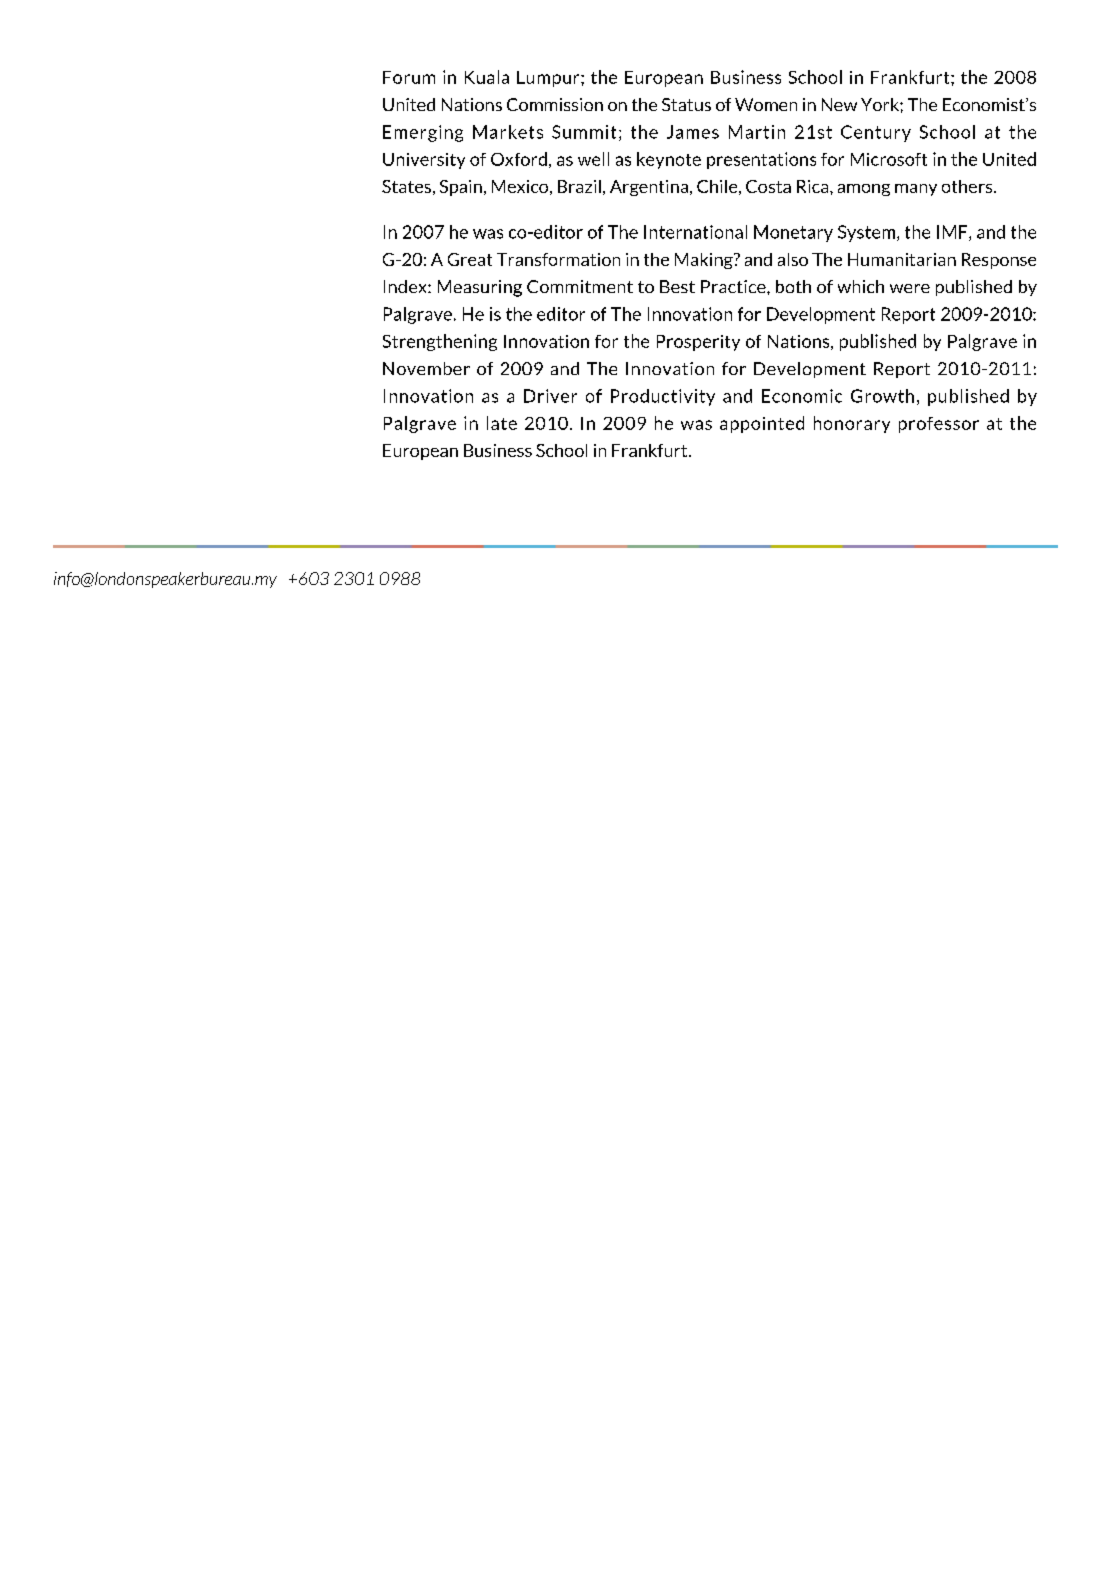 This screenshot has height=1572, width=1111. What do you see at coordinates (705, 261) in the screenshot?
I see `Making` at bounding box center [705, 261].
